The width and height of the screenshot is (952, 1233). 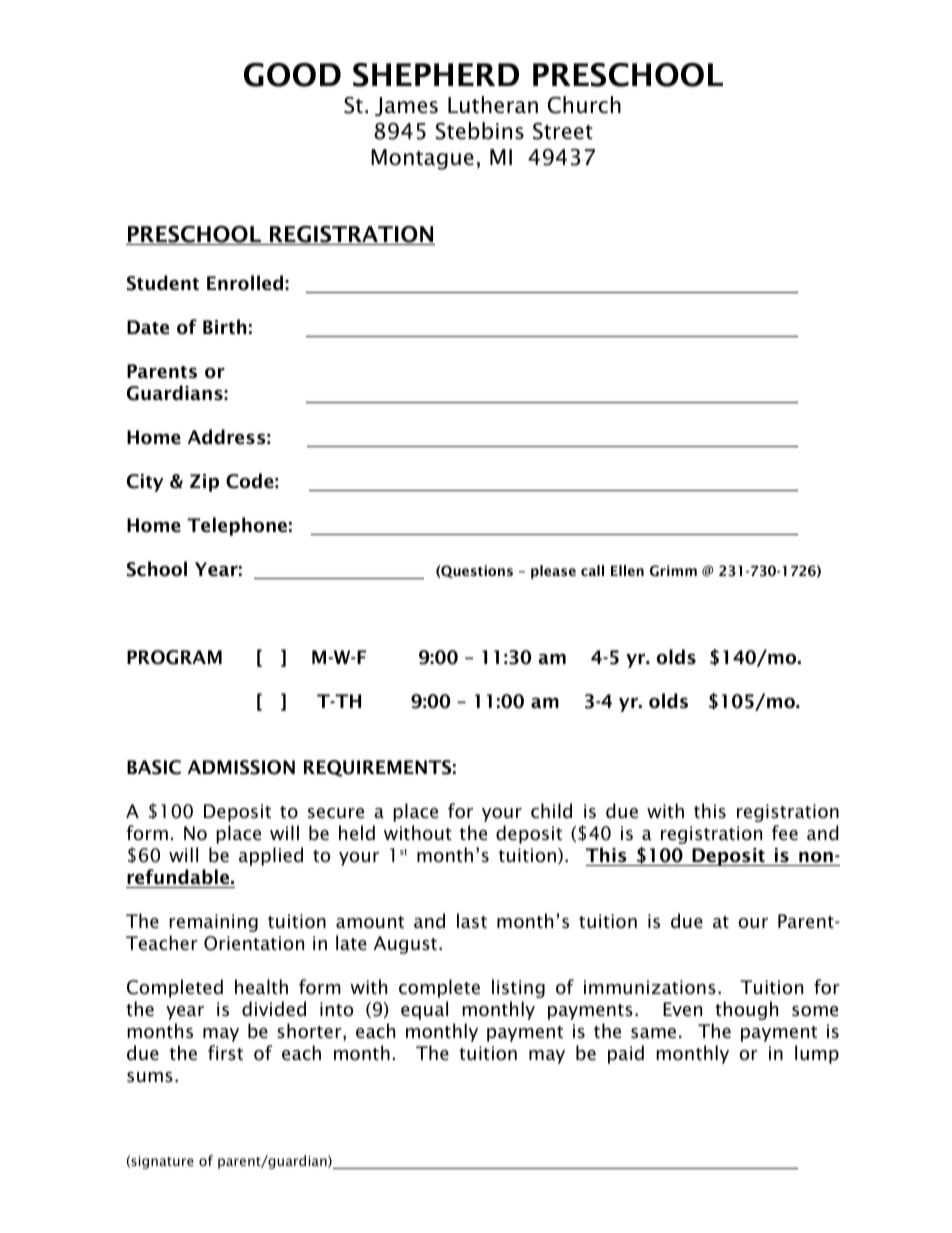 What do you see at coordinates (237, 526) in the screenshot?
I see `Telephone` at bounding box center [237, 526].
